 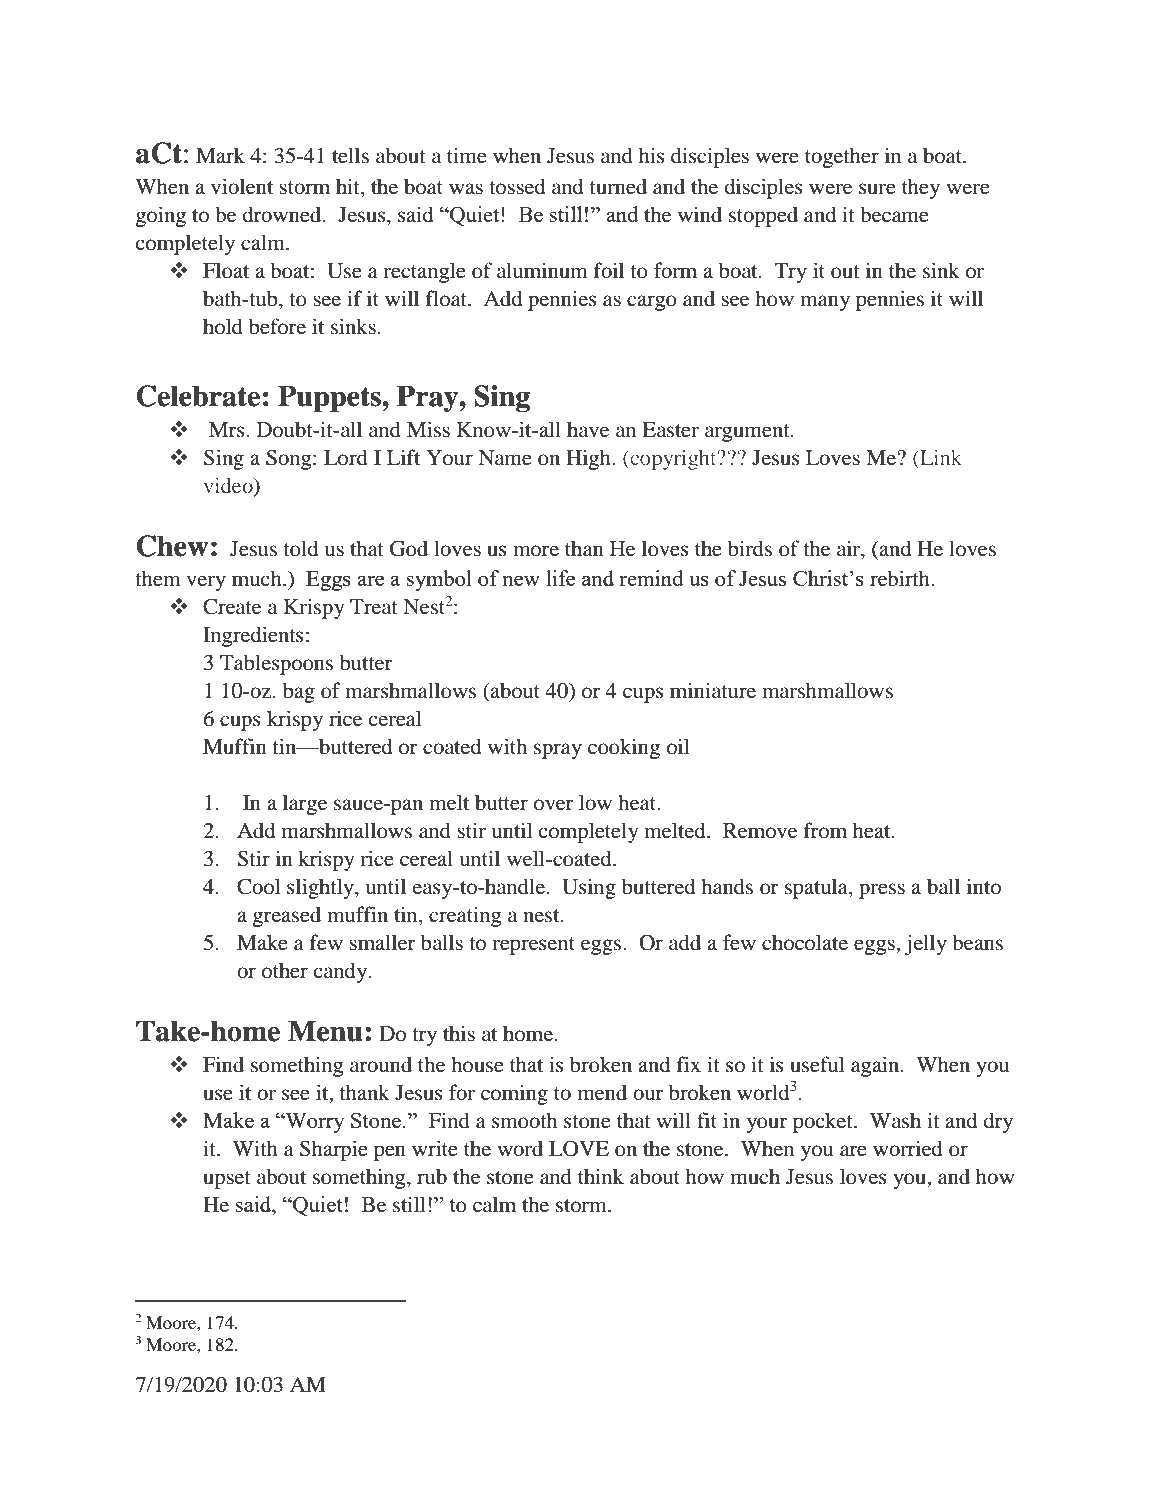 What do you see at coordinates (713, 690) in the image?
I see `miniature` at bounding box center [713, 690].
